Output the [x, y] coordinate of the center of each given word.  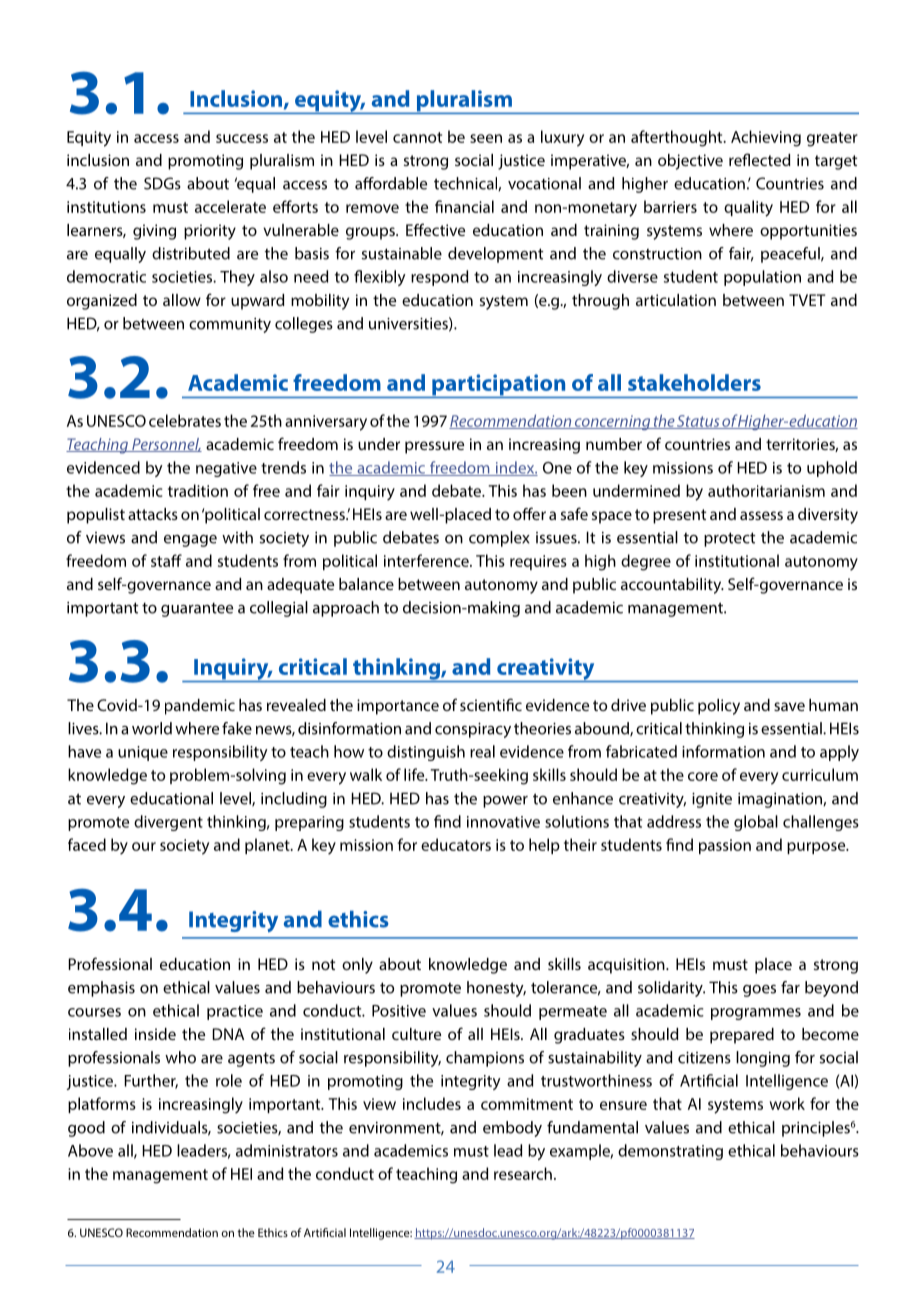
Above [90, 1150]
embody [512, 1129]
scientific [491, 704]
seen [486, 138]
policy [719, 707]
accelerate [230, 206]
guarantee [197, 610]
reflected [759, 159]
